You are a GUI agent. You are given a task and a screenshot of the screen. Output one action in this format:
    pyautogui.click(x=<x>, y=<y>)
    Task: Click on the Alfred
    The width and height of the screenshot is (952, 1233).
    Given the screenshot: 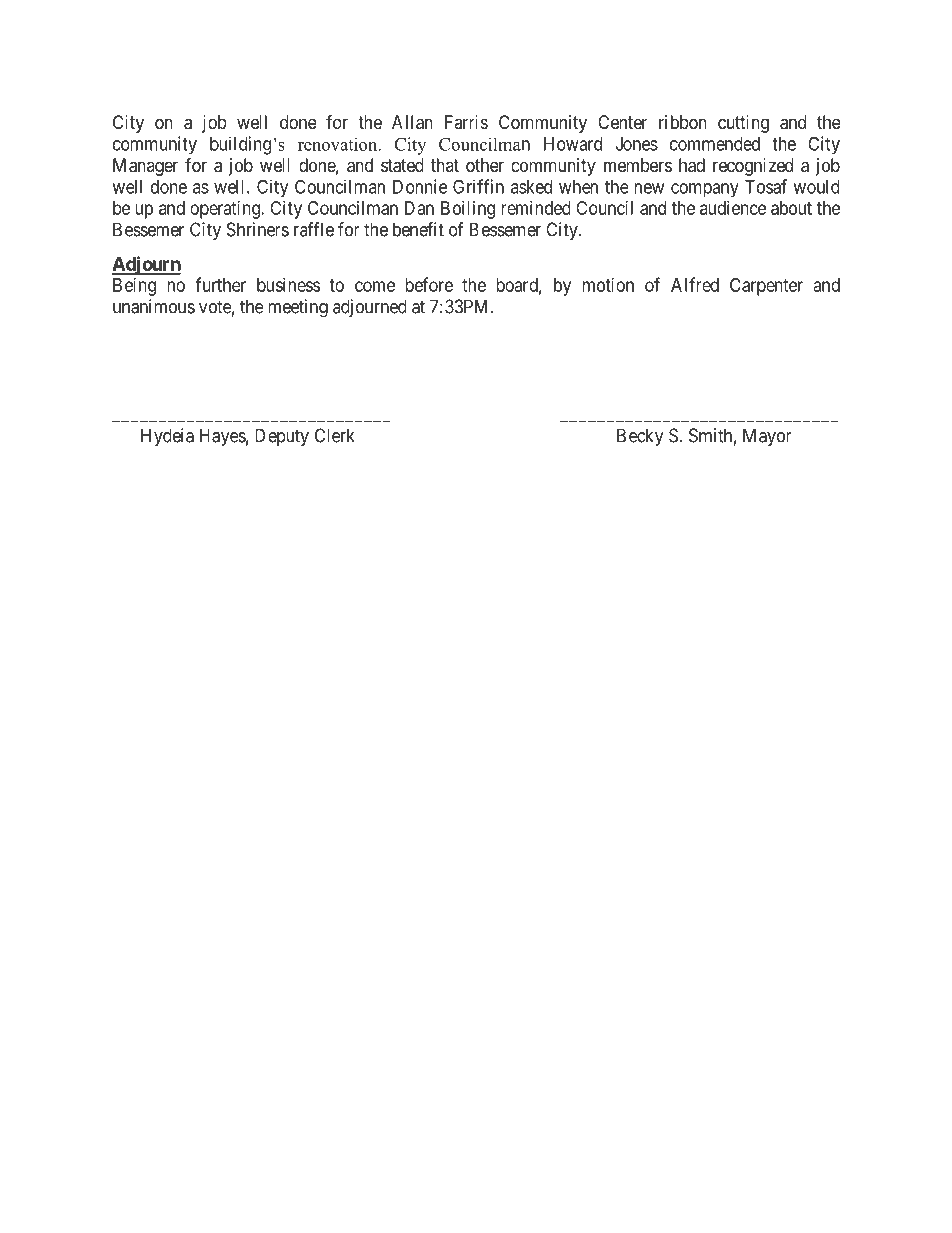 What is the action you would take?
    pyautogui.click(x=695, y=284)
